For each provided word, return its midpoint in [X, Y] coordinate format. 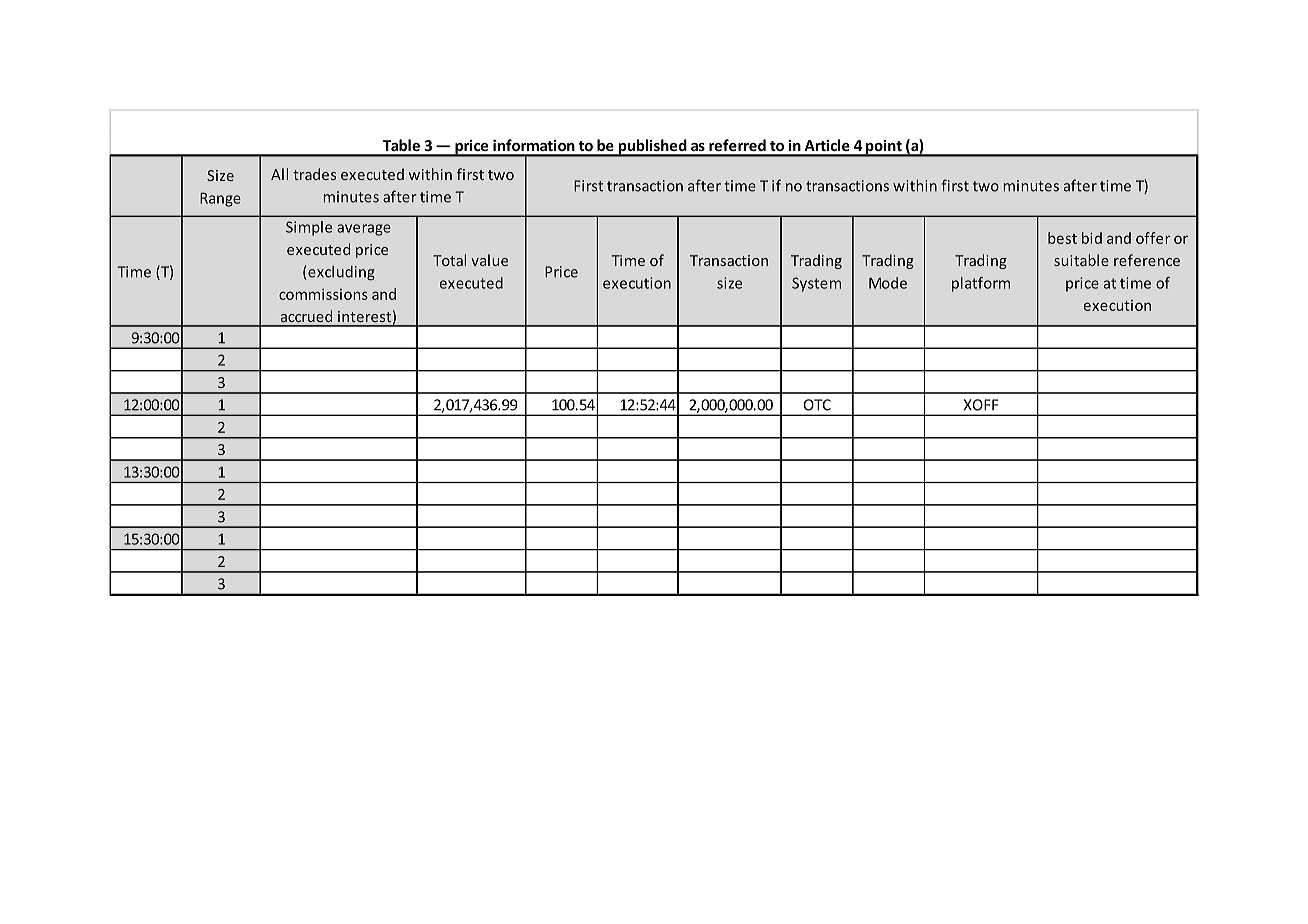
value [489, 260]
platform [981, 284]
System [816, 284]
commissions [323, 294]
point [884, 148]
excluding [340, 273]
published [652, 147]
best [1062, 238]
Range [220, 199]
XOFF [981, 405]
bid [1092, 238]
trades [314, 174]
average [364, 230]
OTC [817, 405]
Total [449, 260]
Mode [888, 283]
